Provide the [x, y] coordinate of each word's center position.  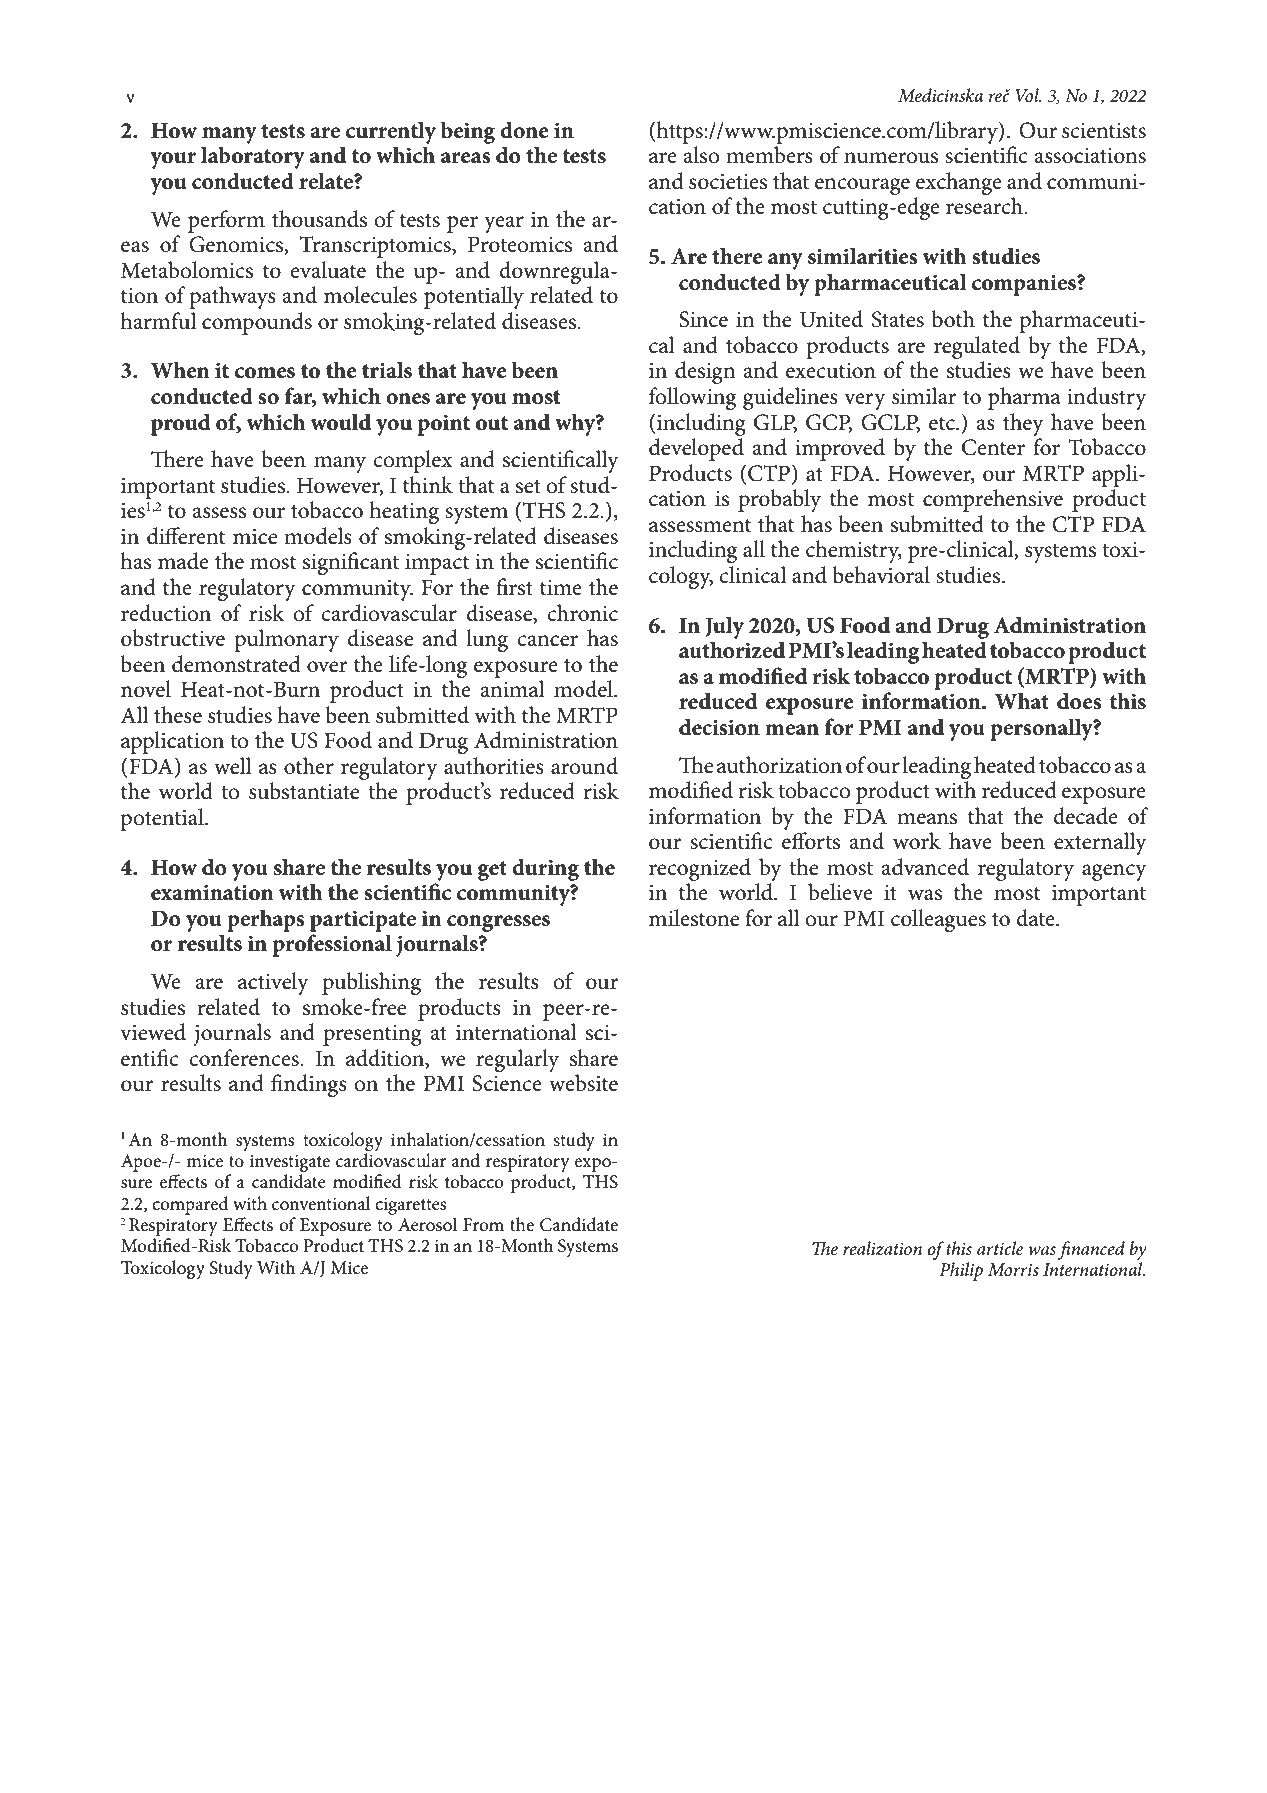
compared [190, 1205]
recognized [700, 869]
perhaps [266, 920]
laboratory [253, 157]
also [701, 155]
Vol [1028, 95]
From [483, 1225]
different [186, 536]
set [528, 486]
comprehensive [993, 500]
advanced [925, 867]
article [1000, 1248]
